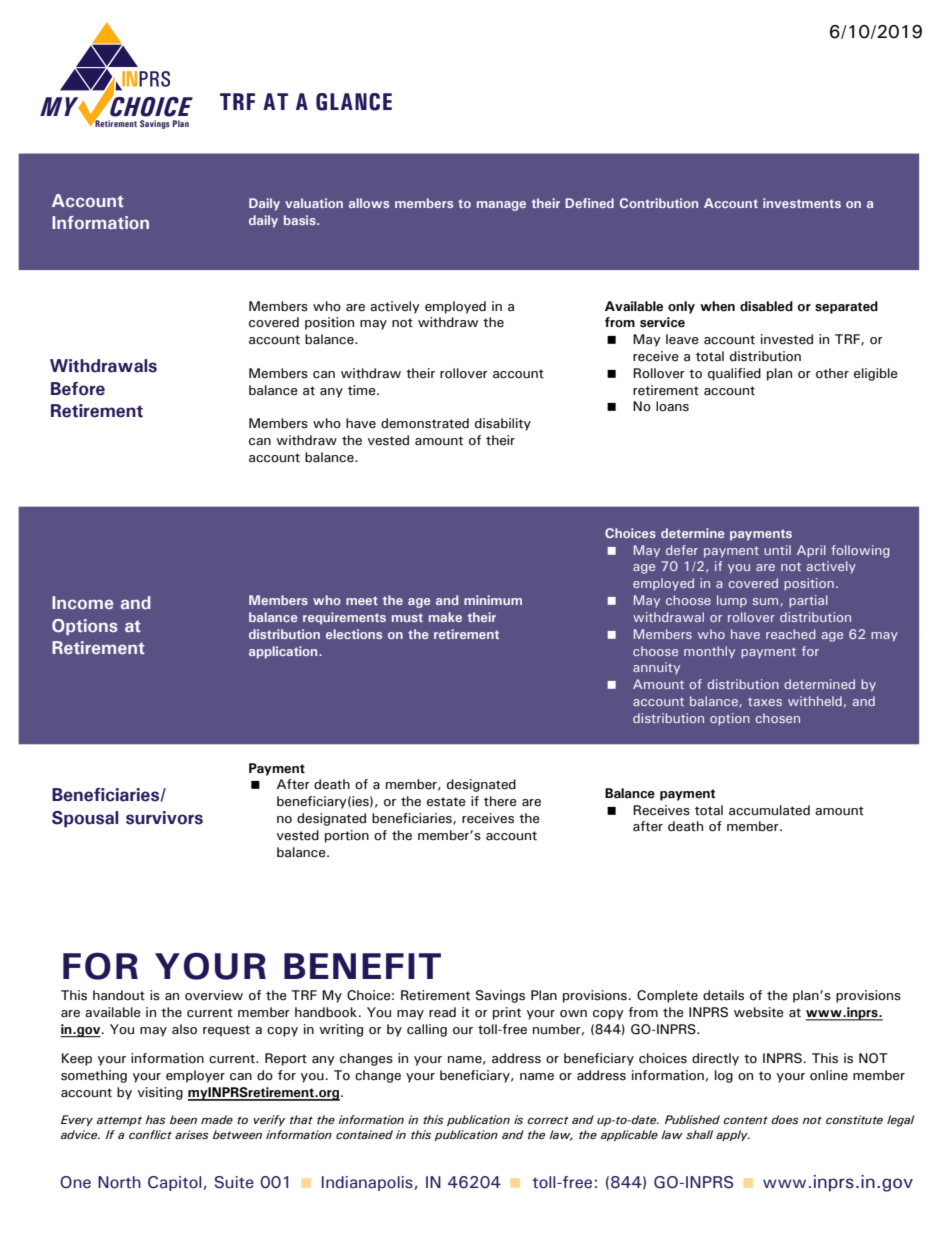 This screenshot has height=1233, width=952. I want to click on arises, so click(191, 1134).
